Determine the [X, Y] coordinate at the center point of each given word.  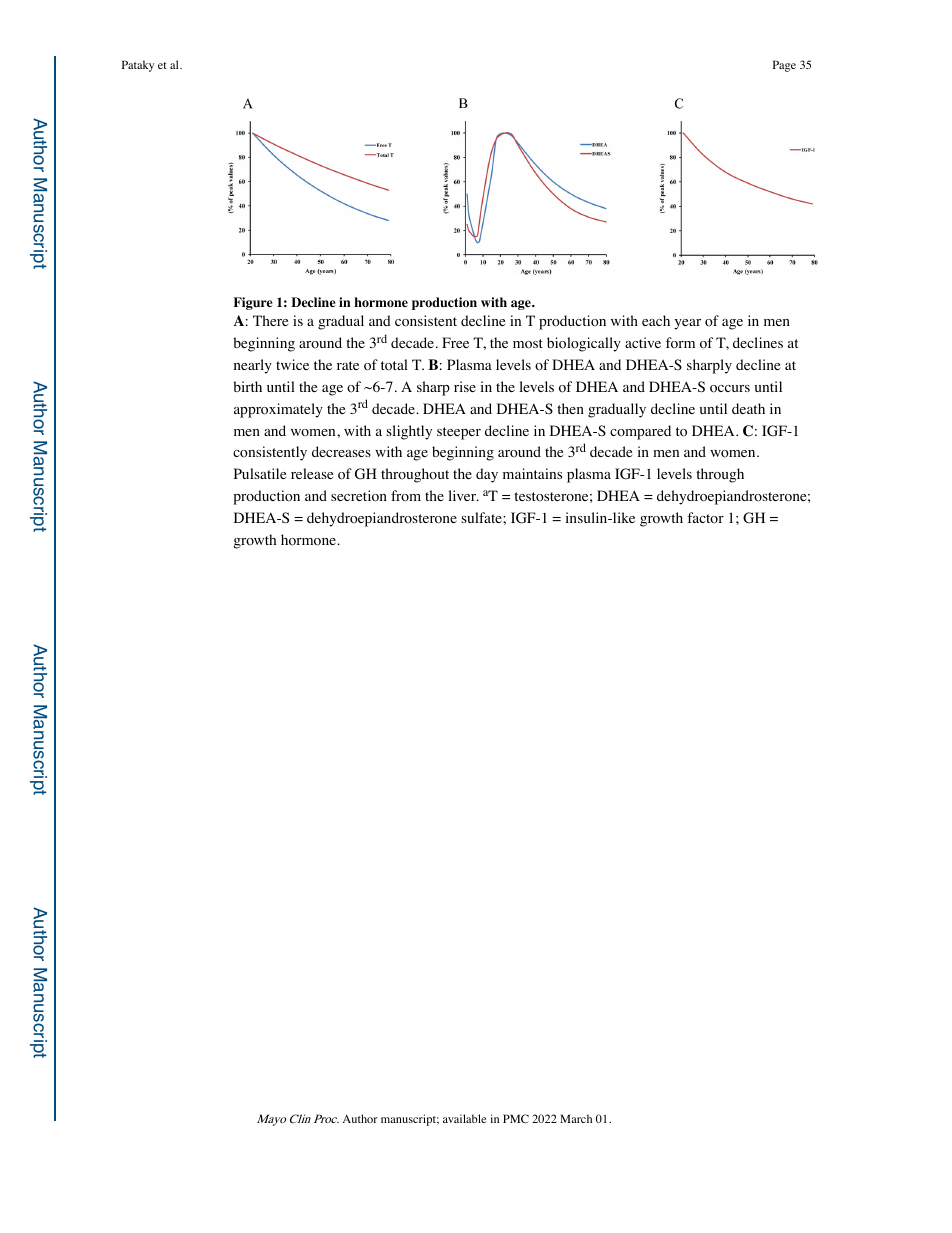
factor [705, 518]
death [748, 408]
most [528, 344]
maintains [532, 473]
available [465, 1118]
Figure [253, 303]
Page [784, 66]
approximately [278, 410]
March [576, 1118]
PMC [516, 1118]
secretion [359, 496]
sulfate [483, 517]
